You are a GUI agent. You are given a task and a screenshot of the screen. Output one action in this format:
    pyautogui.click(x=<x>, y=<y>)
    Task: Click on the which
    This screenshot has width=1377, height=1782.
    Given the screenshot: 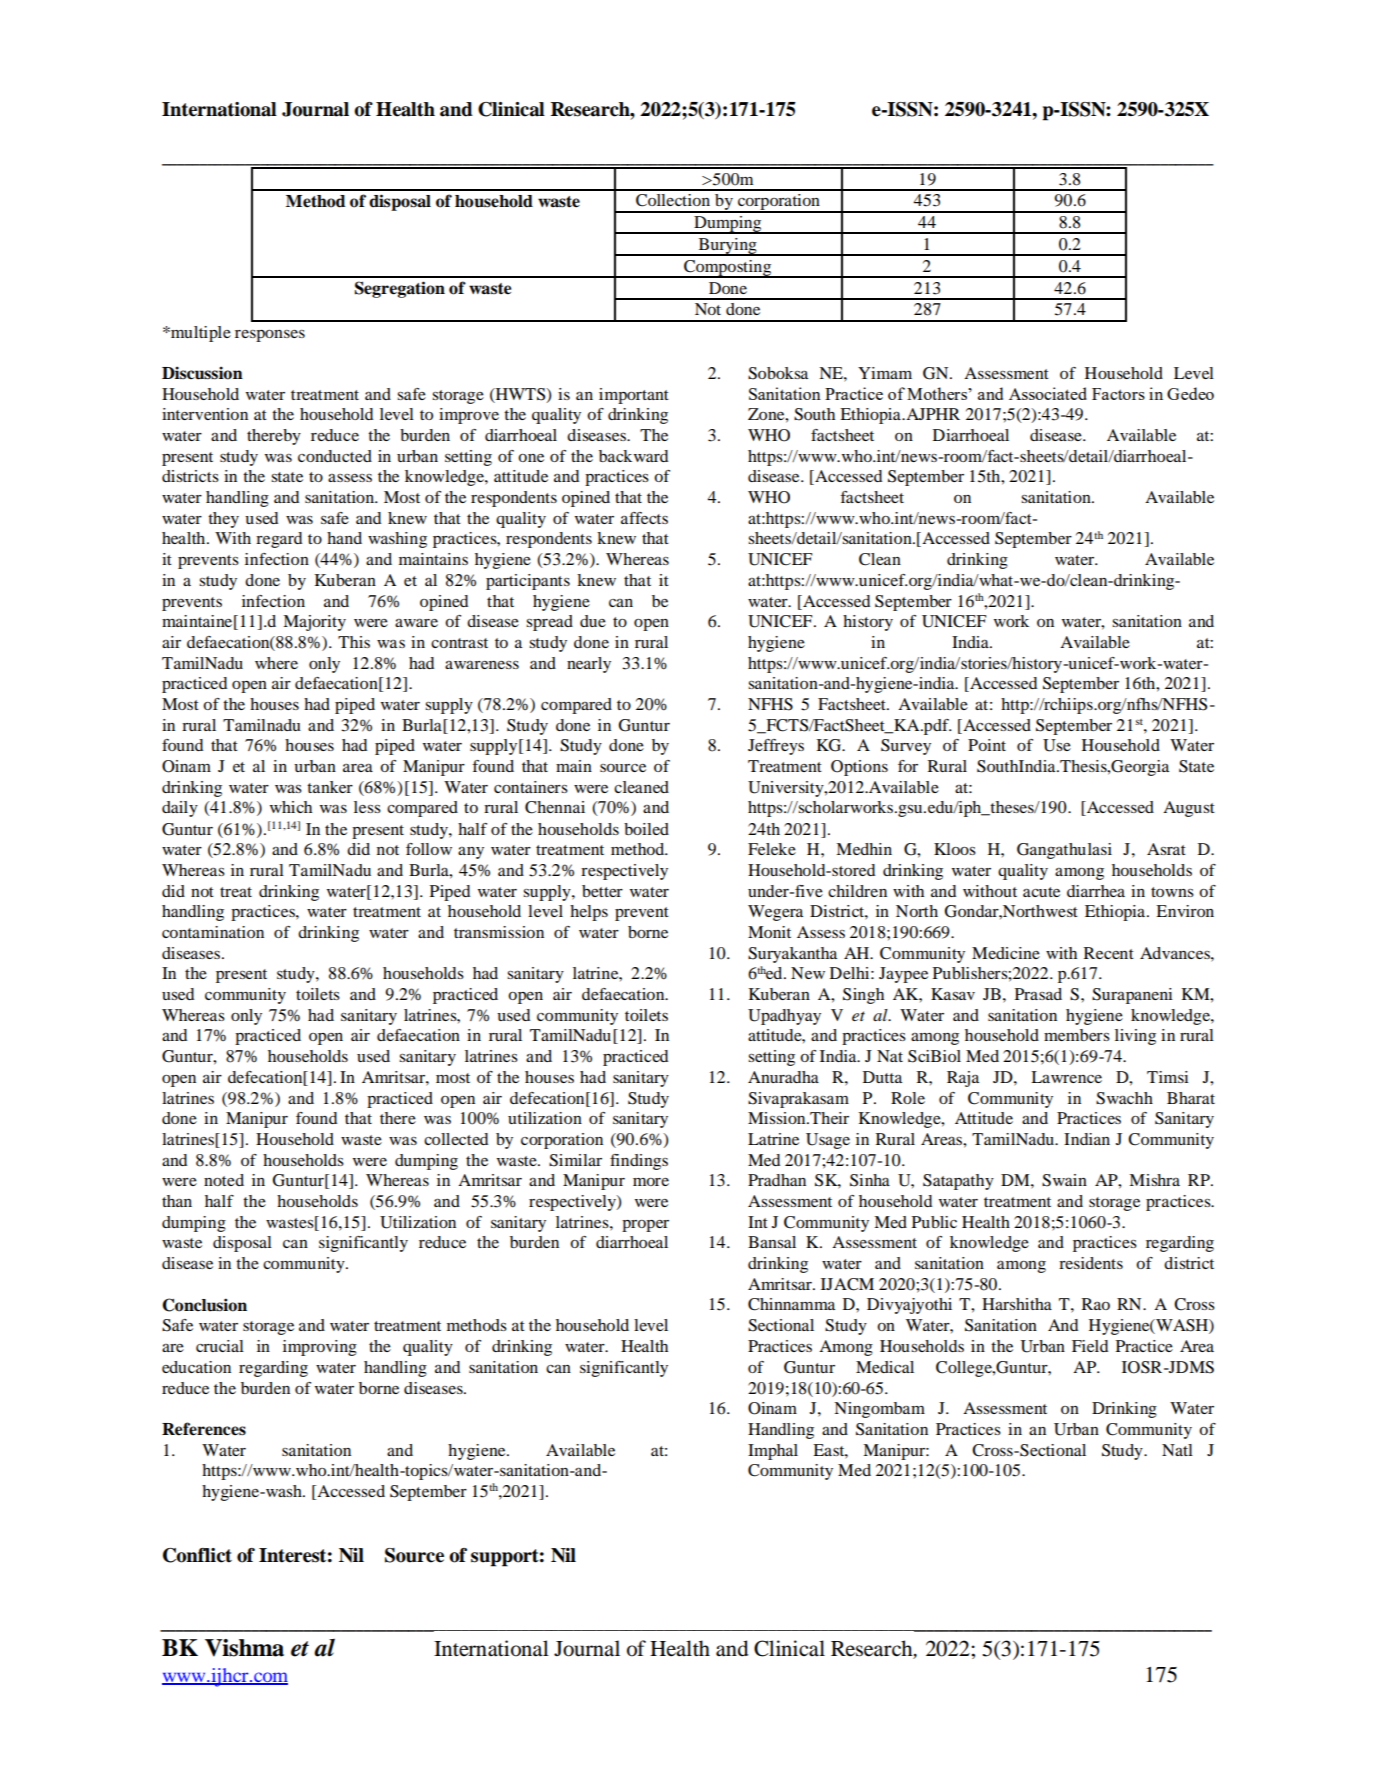 What is the action you would take?
    pyautogui.click(x=291, y=807)
